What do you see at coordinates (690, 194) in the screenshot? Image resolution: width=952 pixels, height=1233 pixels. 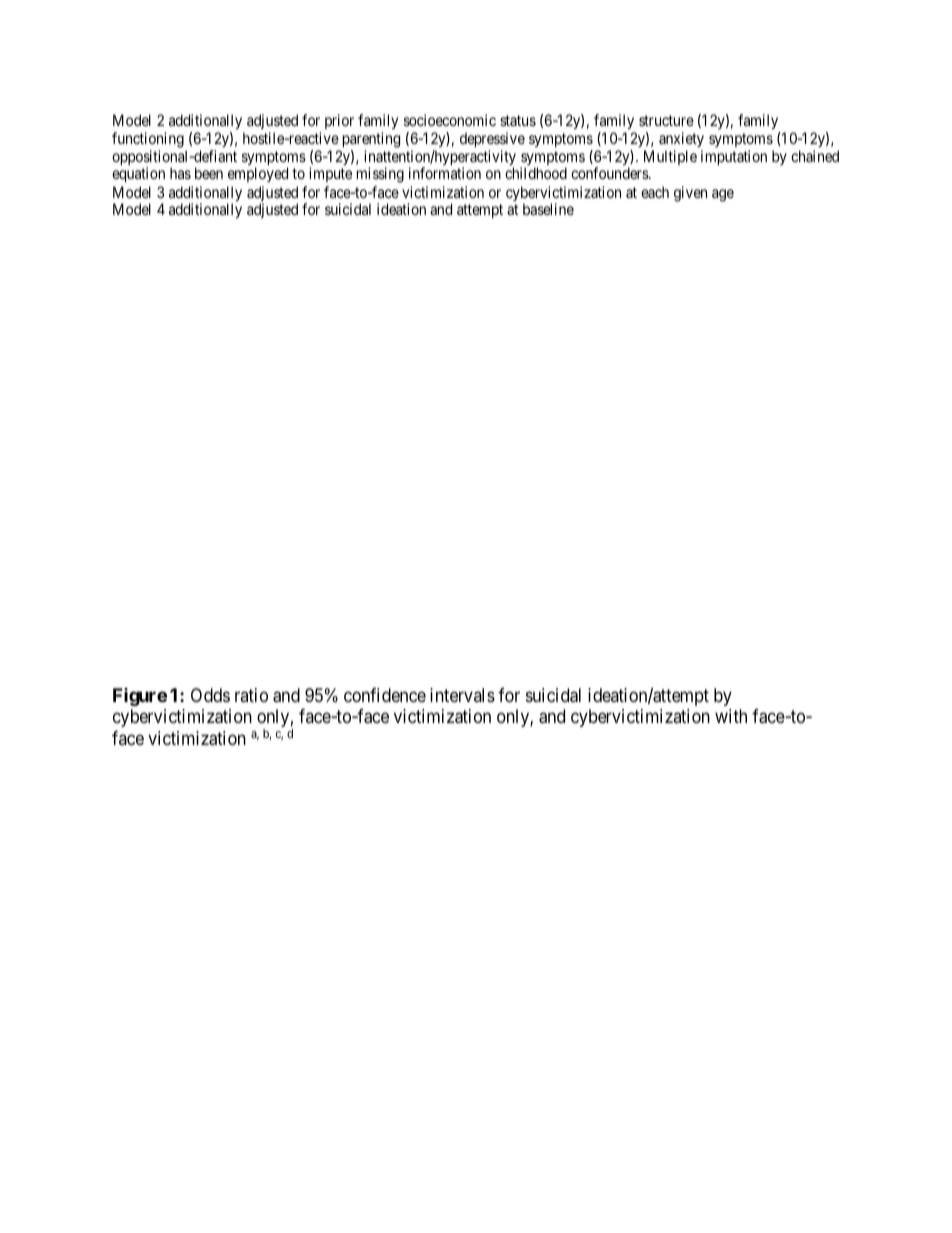 I see `given` at bounding box center [690, 194].
